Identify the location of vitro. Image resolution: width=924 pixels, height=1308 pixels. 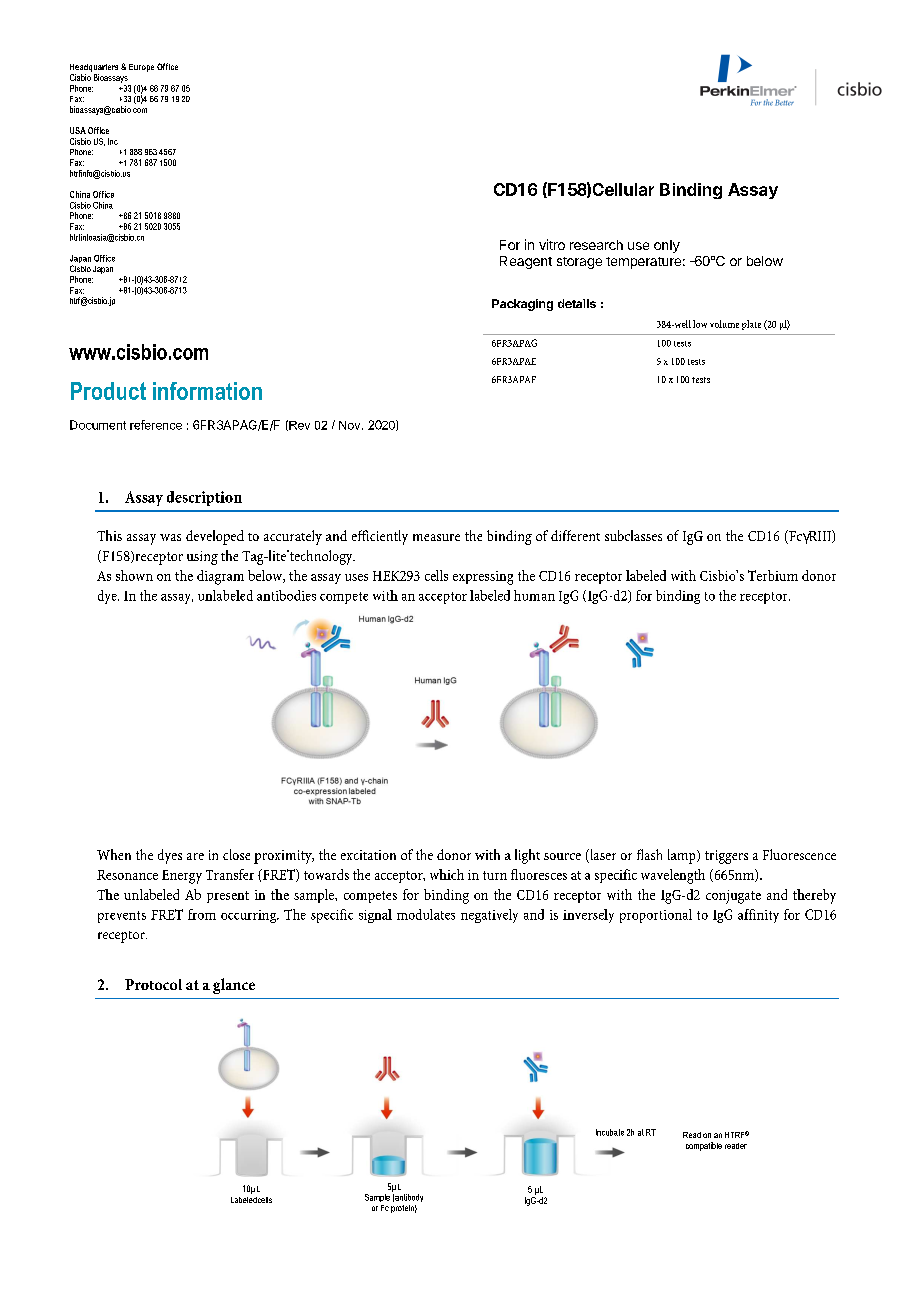
(552, 244).
